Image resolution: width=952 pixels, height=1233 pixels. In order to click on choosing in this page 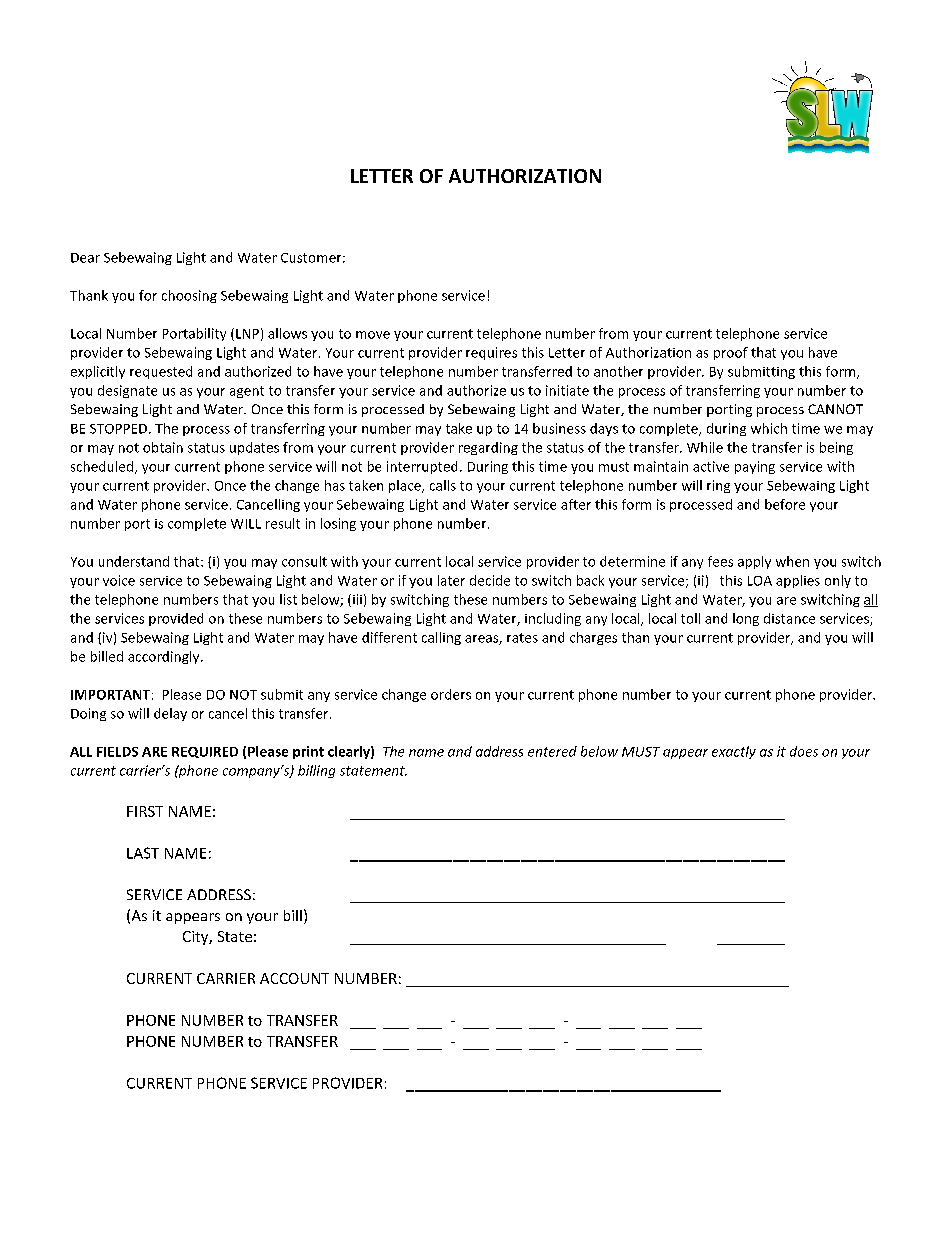, I will do `click(189, 296)`.
